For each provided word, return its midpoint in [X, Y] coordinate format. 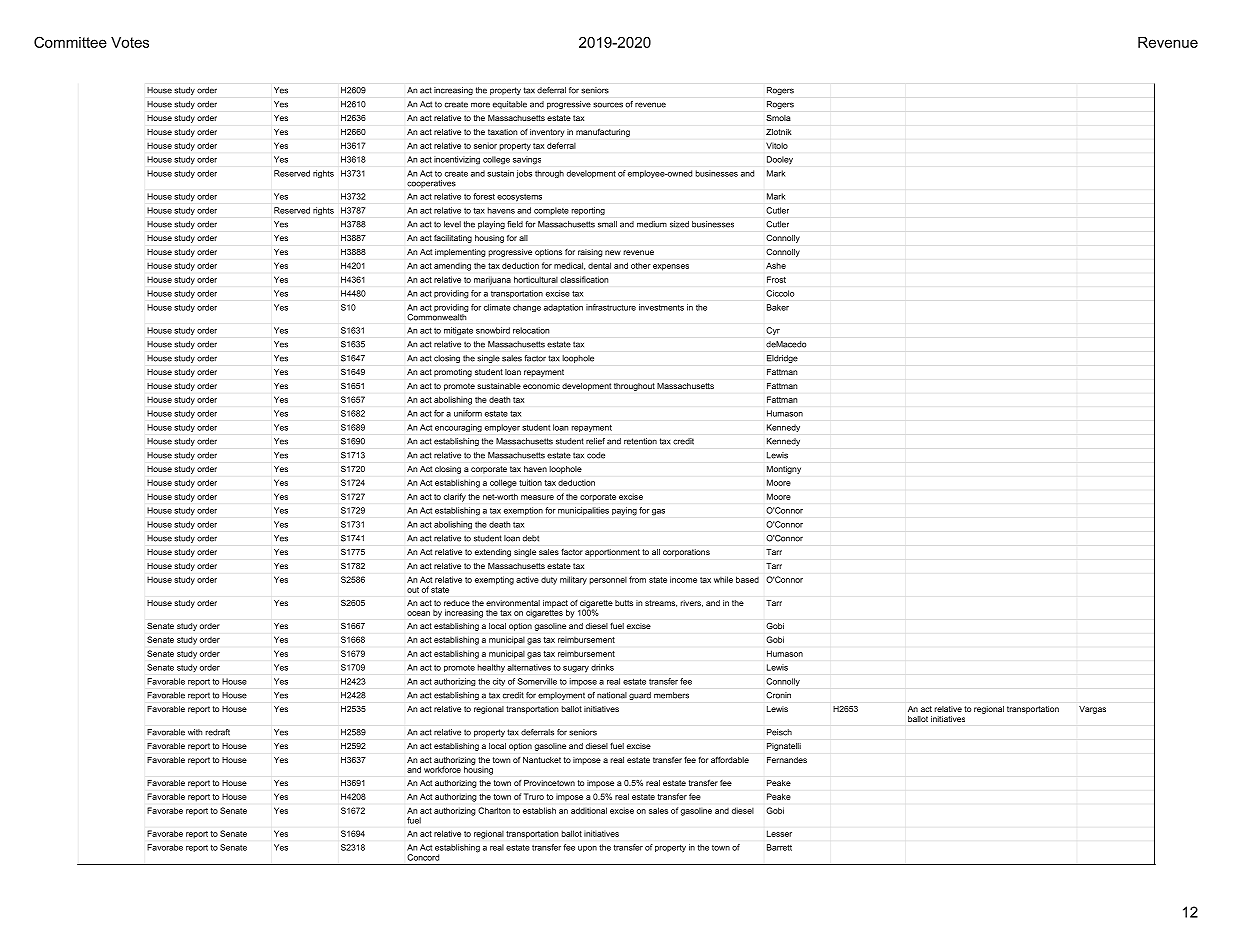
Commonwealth [437, 316]
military [573, 580]
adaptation [563, 308]
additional [589, 810]
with [195, 732]
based [747, 579]
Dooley [780, 160]
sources [608, 105]
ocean [418, 613]
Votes [130, 42]
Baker [778, 307]
